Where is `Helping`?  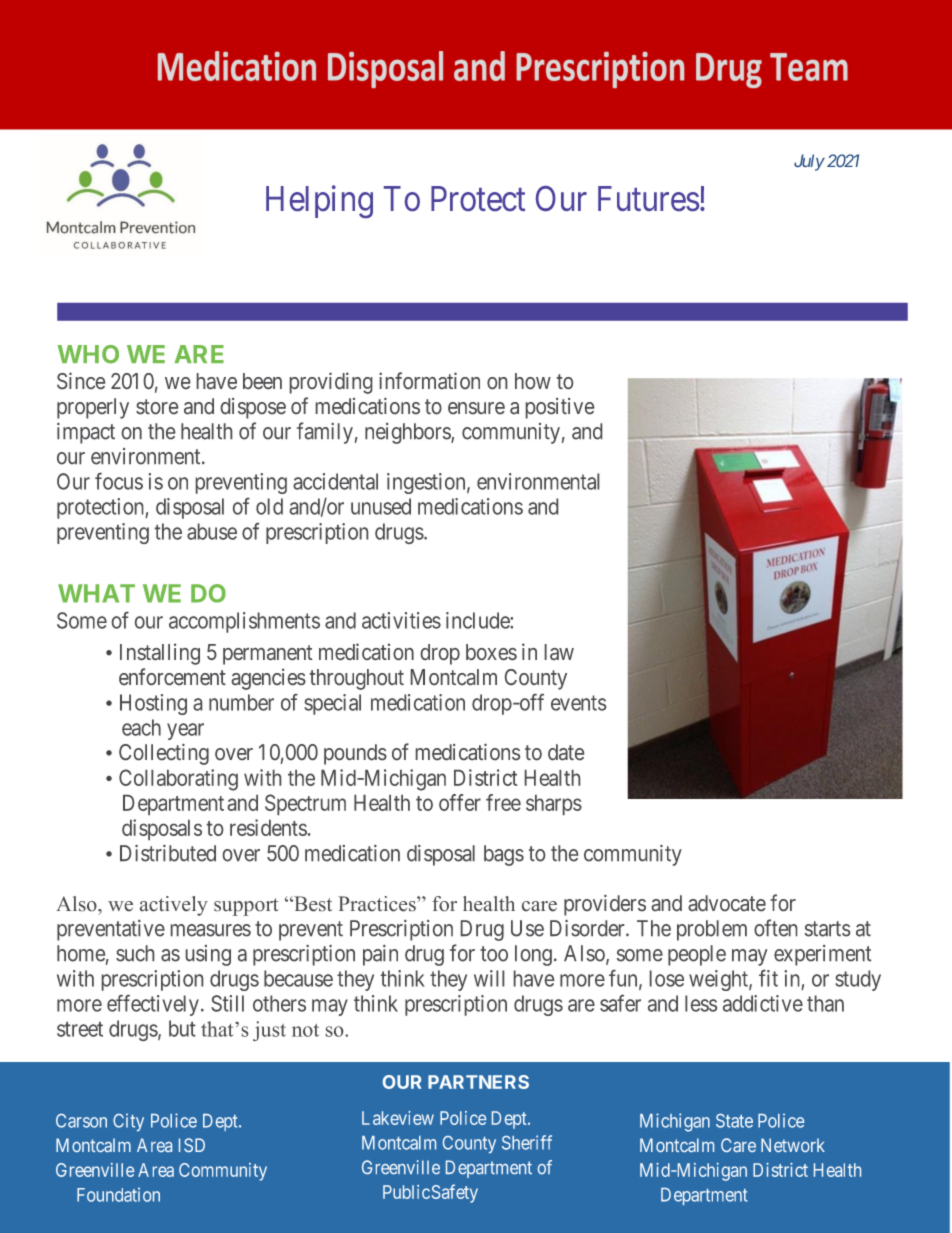 Helping is located at coordinates (319, 201).
